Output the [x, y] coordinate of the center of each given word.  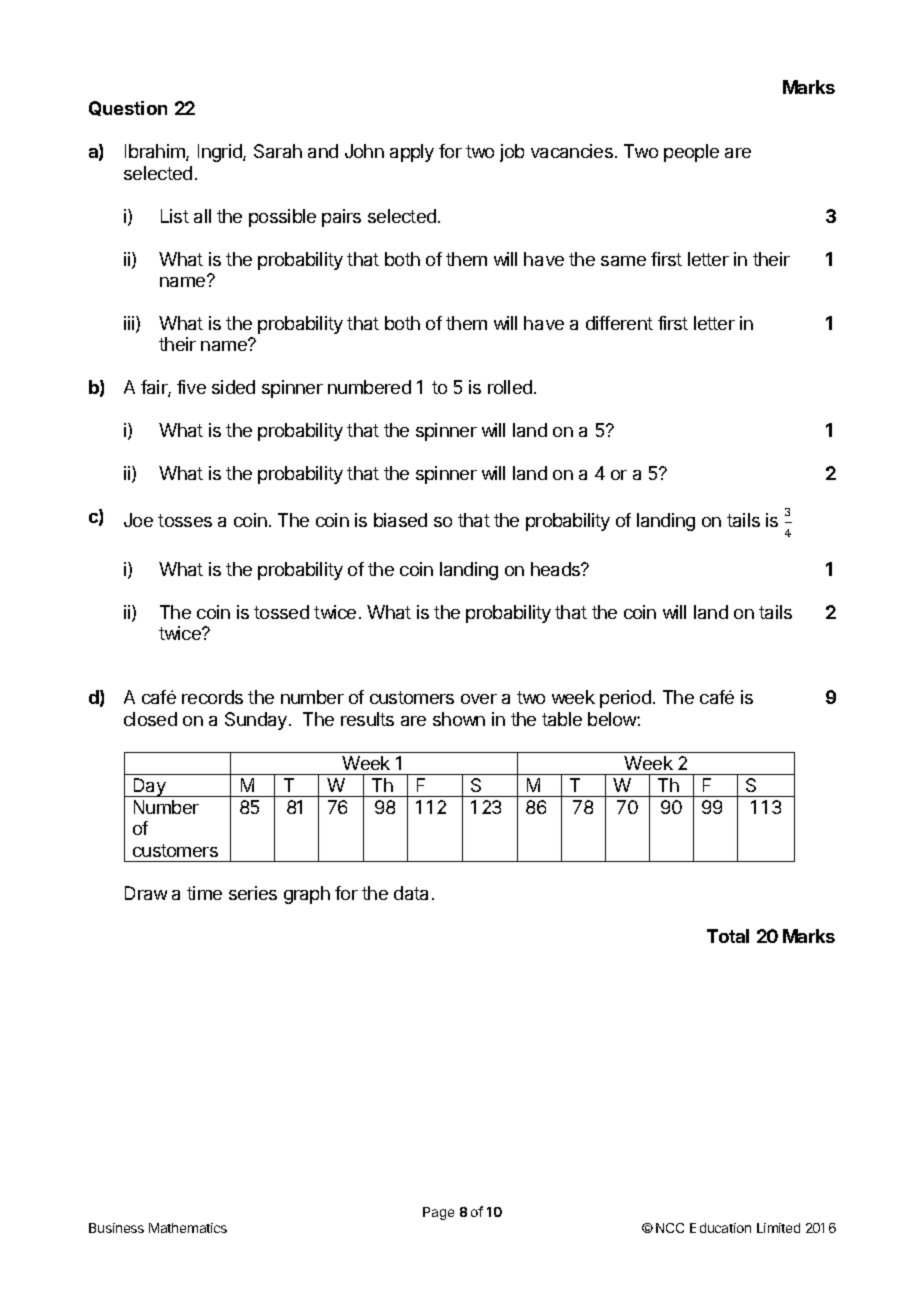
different [619, 323]
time [204, 893]
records [212, 697]
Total [728, 936]
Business [116, 1228]
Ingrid [221, 153]
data [411, 893]
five [191, 387]
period [625, 699]
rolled [510, 387]
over [479, 699]
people [691, 153]
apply [412, 153]
